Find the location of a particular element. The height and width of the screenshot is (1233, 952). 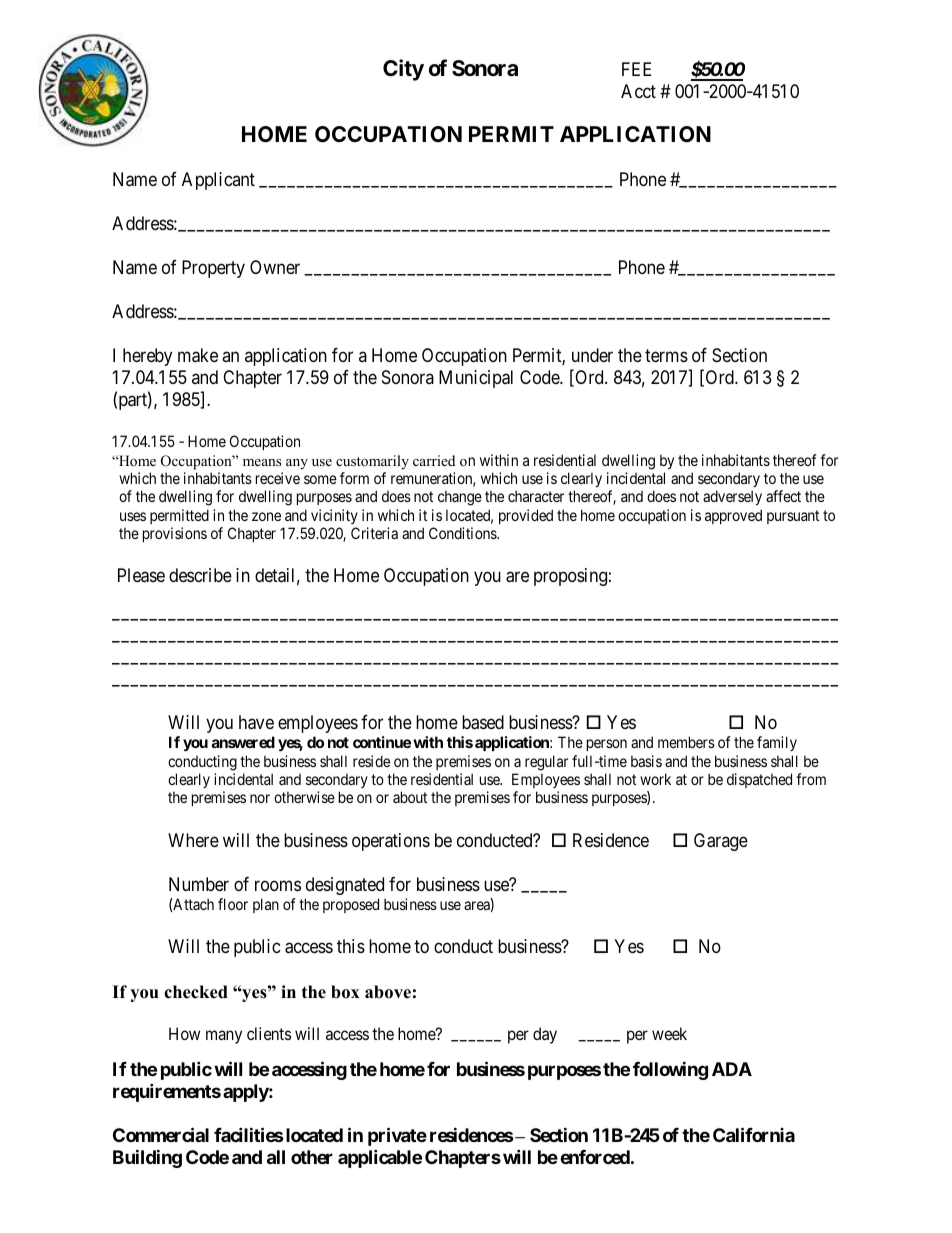

City is located at coordinates (403, 70).
